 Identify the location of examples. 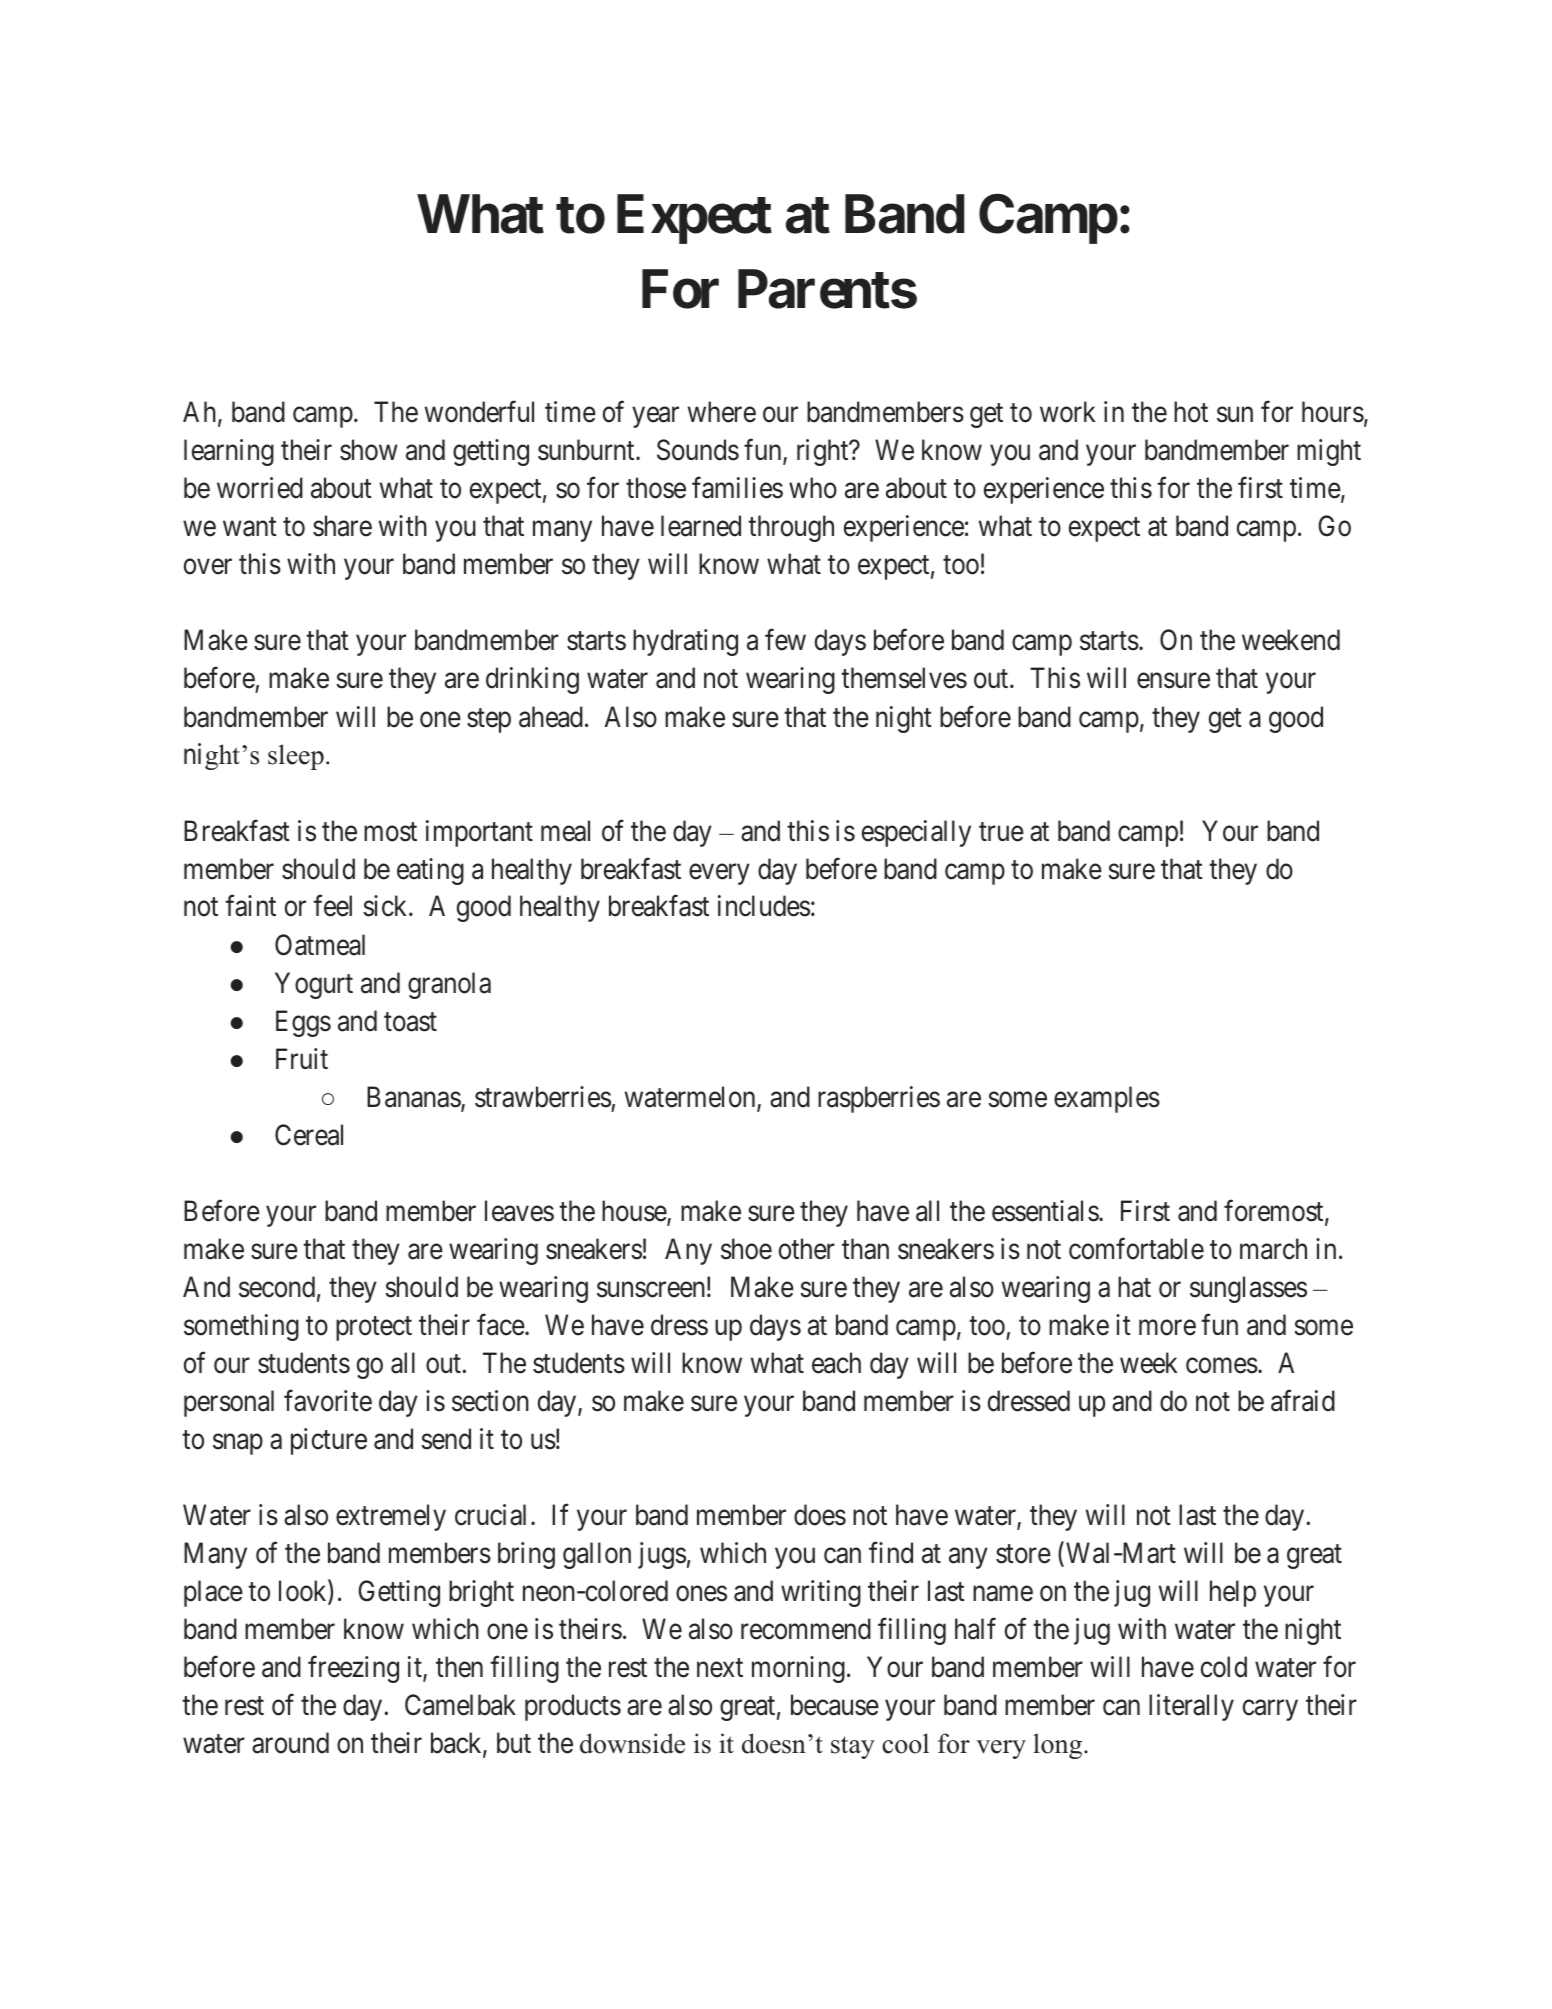
(1107, 1099).
